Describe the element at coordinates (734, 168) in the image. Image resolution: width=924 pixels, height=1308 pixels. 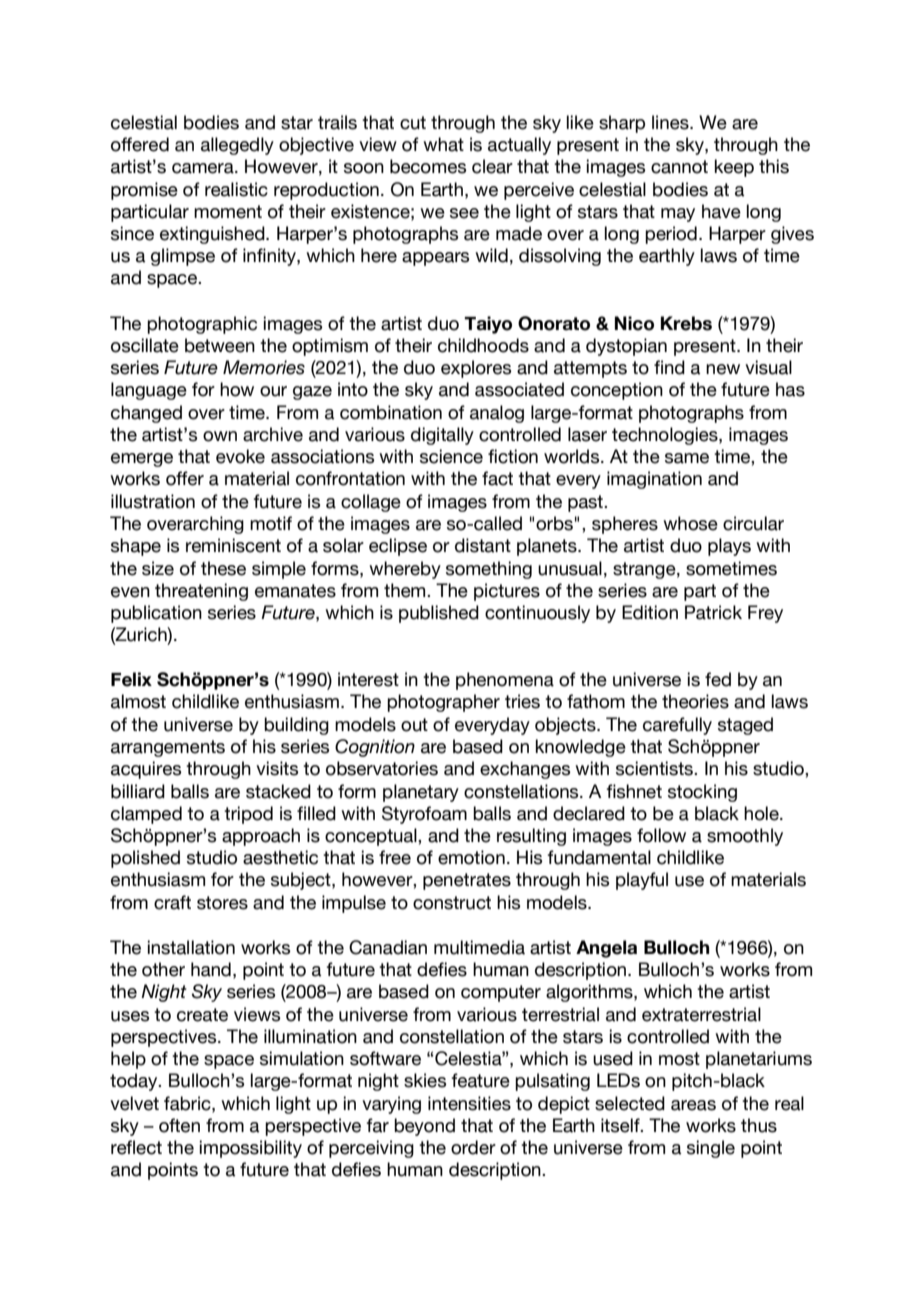
I see `keep` at that location.
